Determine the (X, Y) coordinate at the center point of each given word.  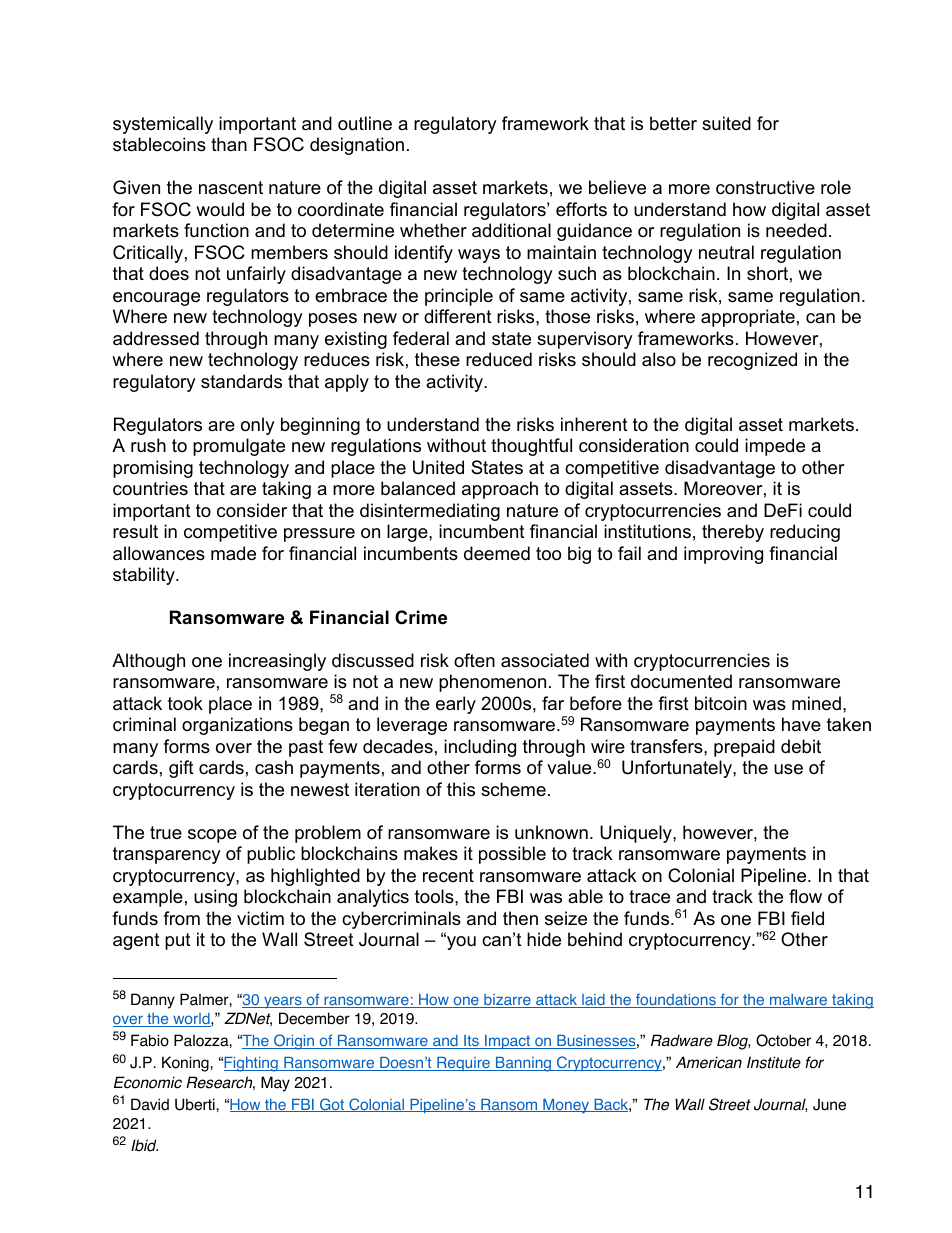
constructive (765, 187)
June (829, 1104)
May (275, 1084)
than (229, 144)
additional (511, 230)
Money (566, 1106)
